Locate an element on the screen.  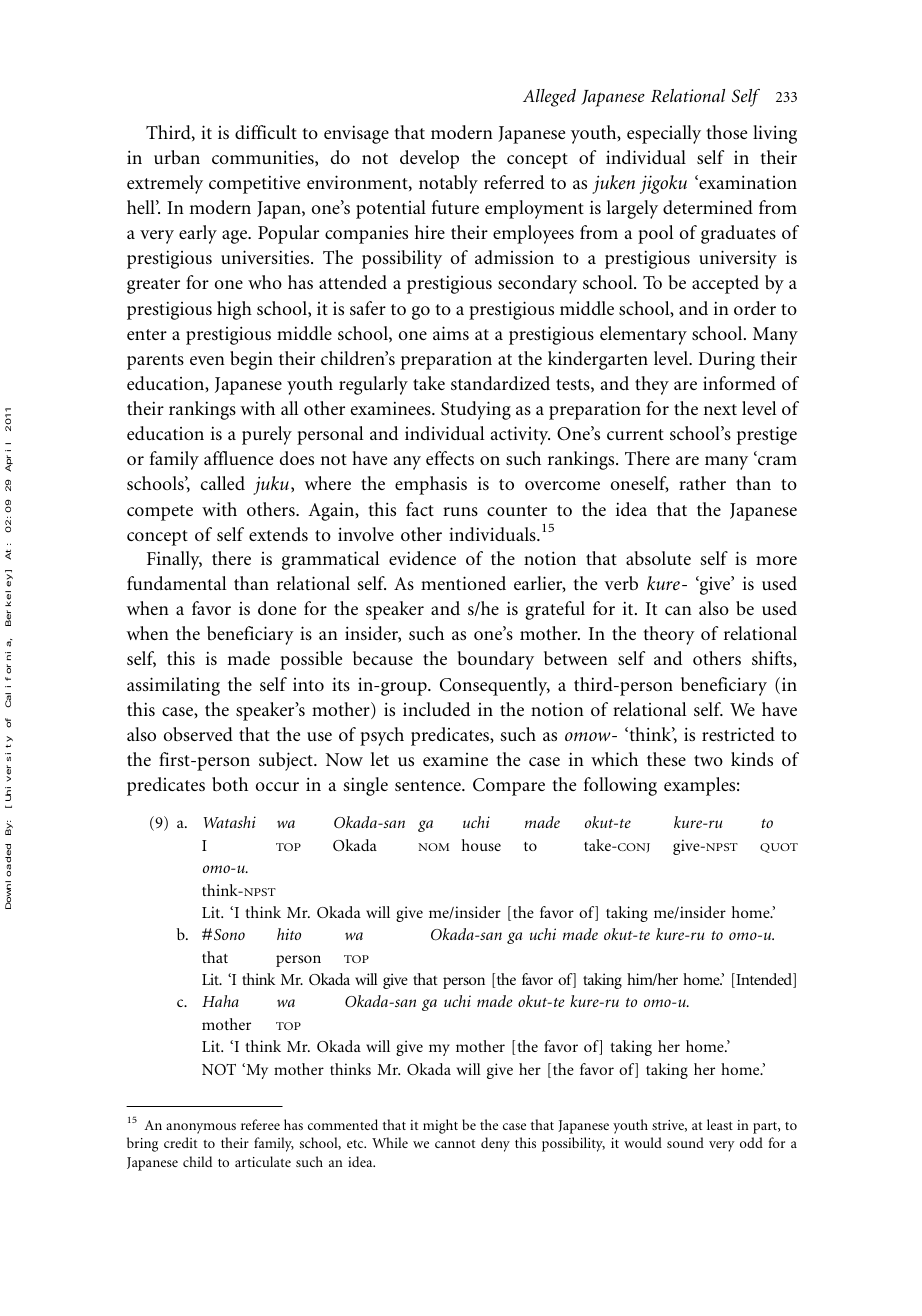
done is located at coordinates (277, 608).
